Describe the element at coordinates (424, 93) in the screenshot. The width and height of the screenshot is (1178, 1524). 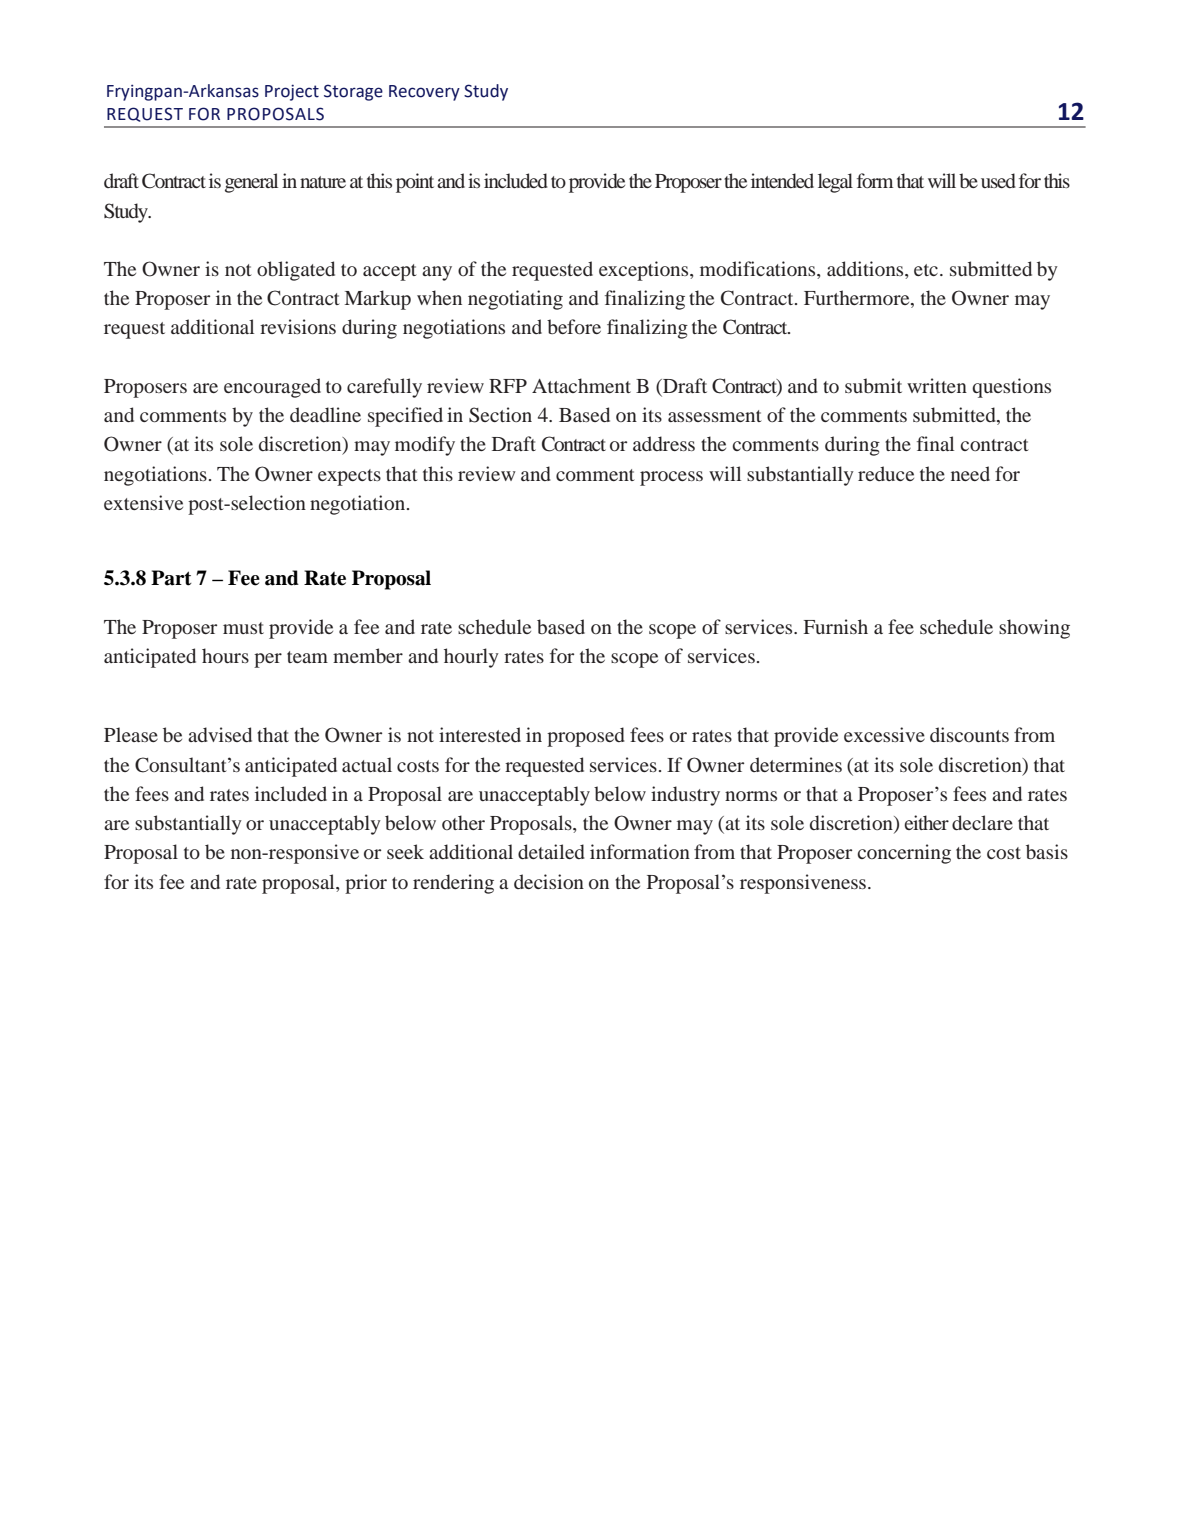
I see `Recovery` at that location.
